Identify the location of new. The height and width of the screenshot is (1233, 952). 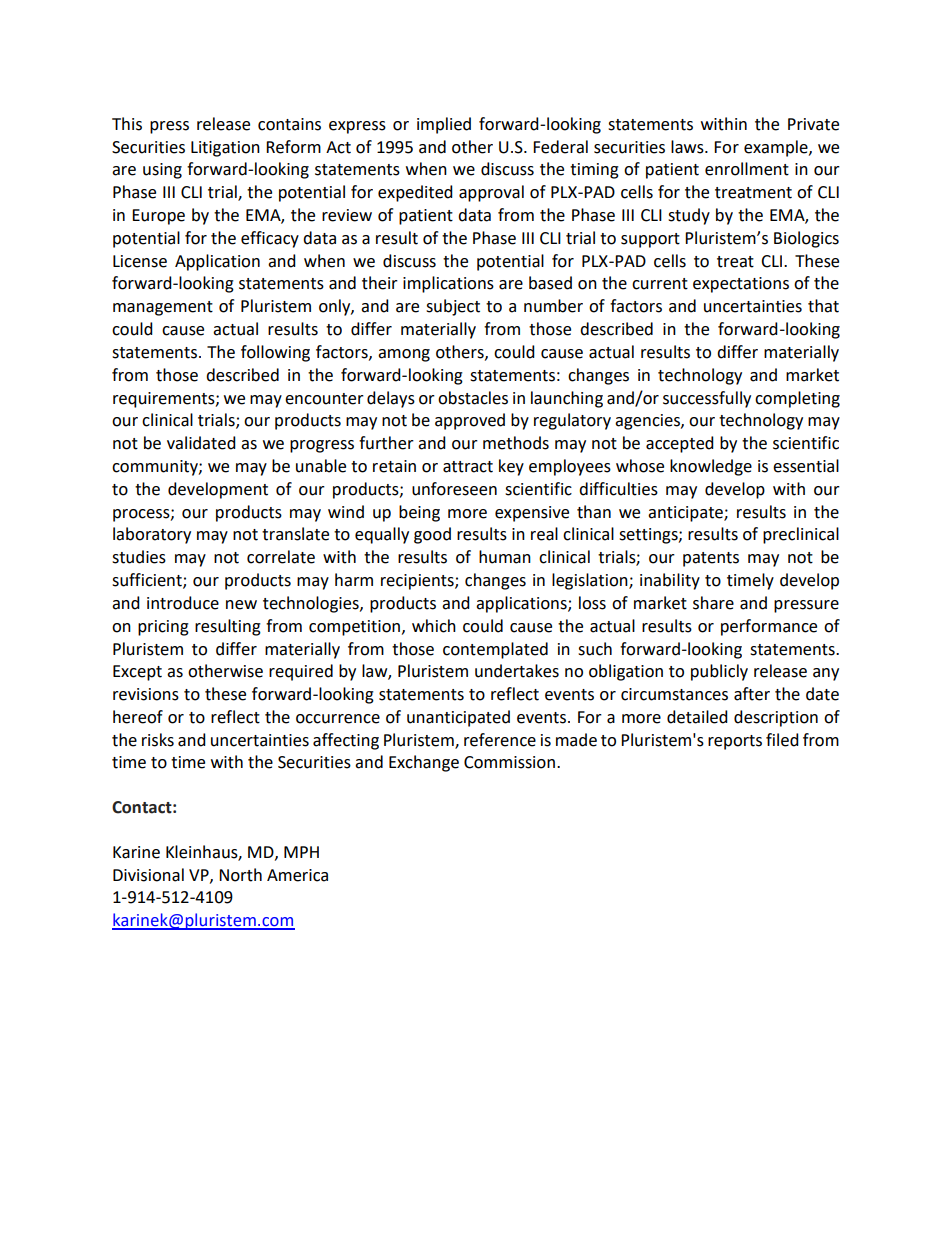
(241, 605).
